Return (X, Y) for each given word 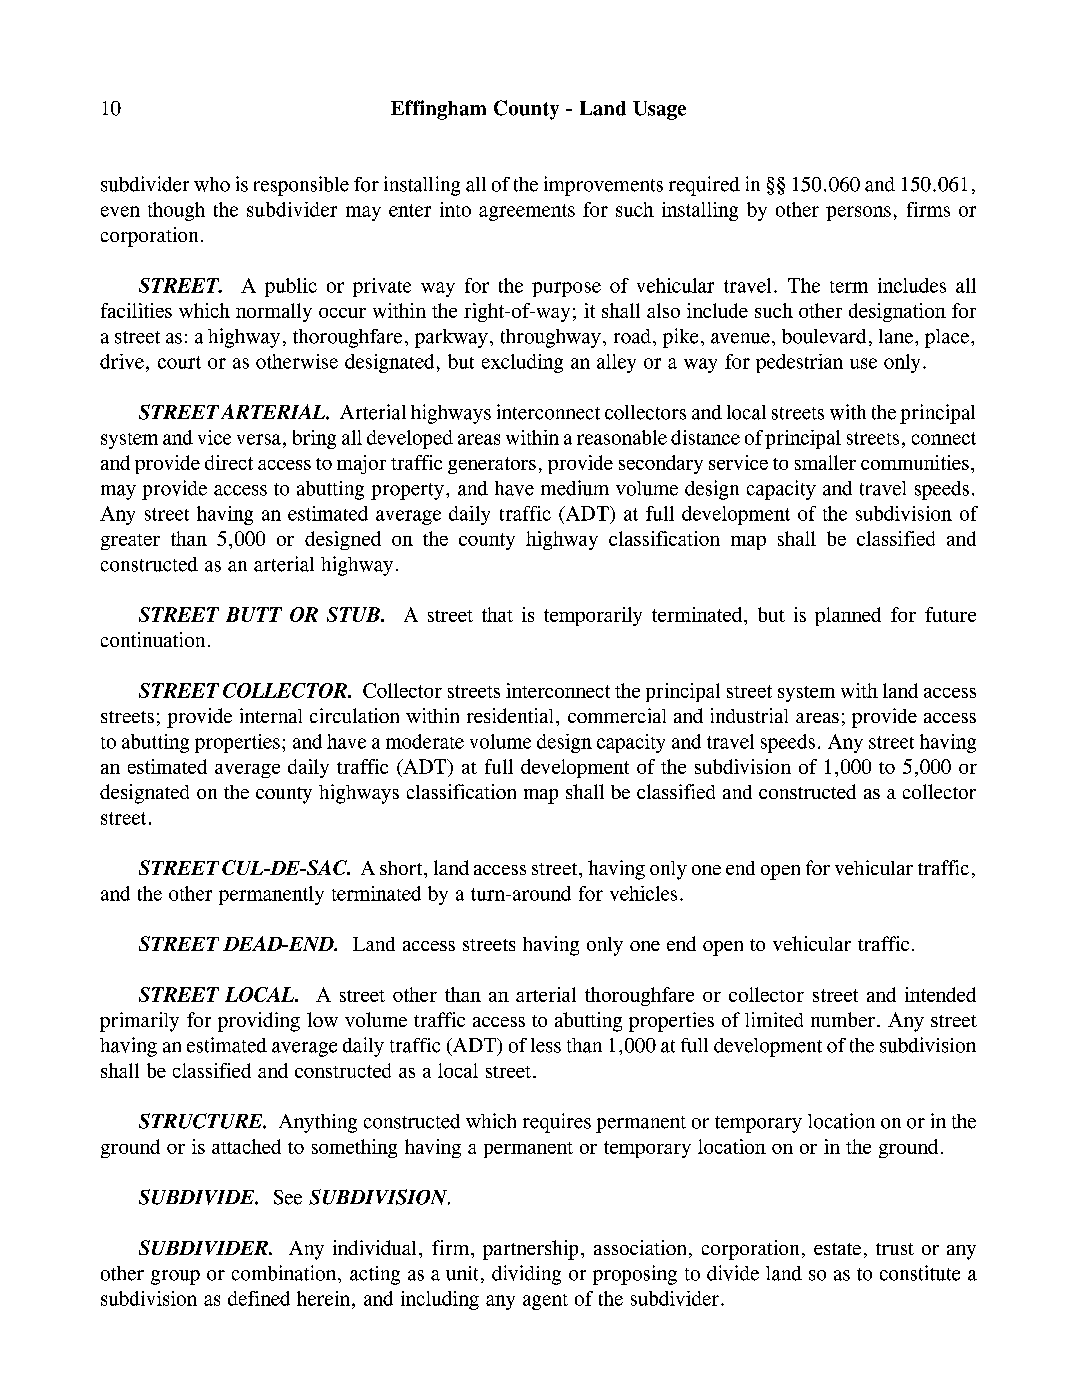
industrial (749, 715)
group (175, 1277)
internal (271, 715)
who (212, 184)
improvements (603, 186)
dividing (526, 1275)
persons (858, 213)
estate (837, 1249)
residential (510, 715)
